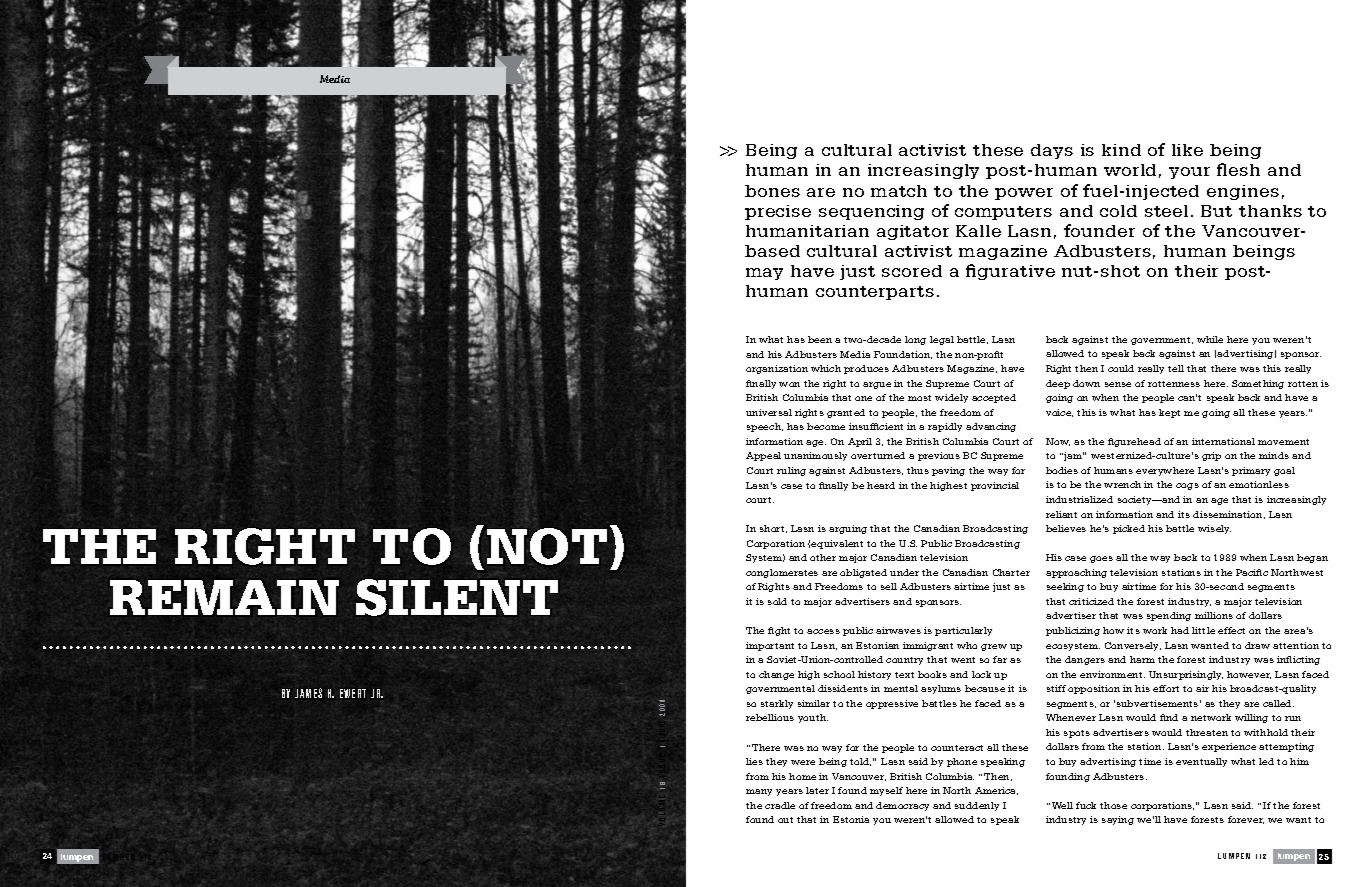 The width and height of the screenshot is (1372, 887). I want to click on ruling, so click(791, 471).
